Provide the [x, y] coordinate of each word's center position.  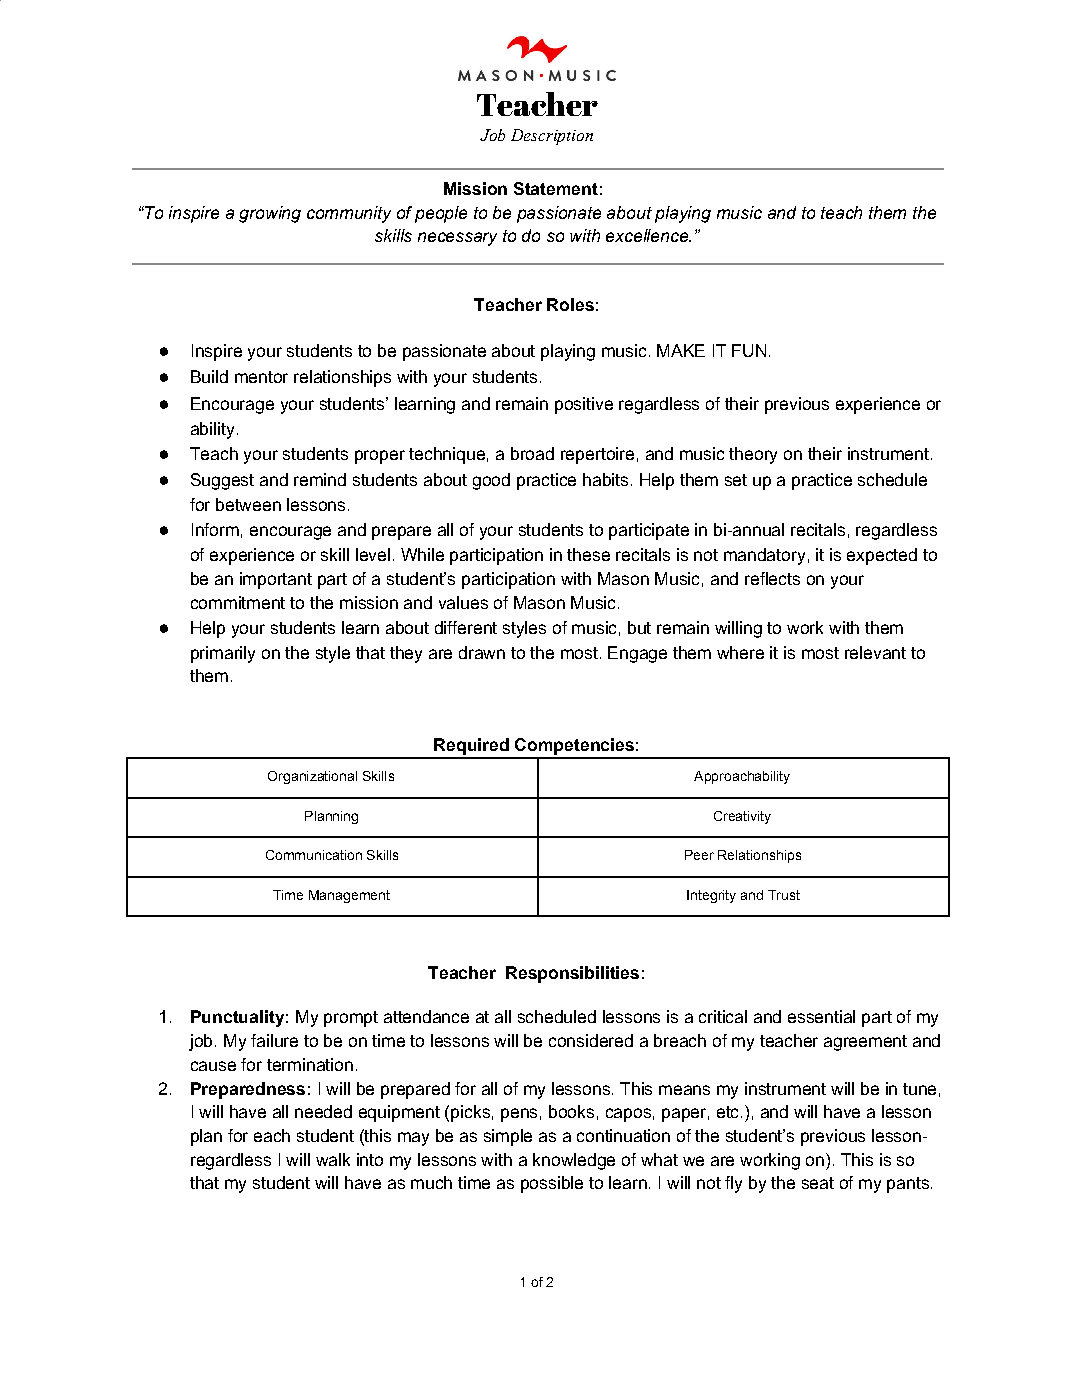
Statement [556, 188]
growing [270, 214]
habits [605, 479]
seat [818, 1183]
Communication [314, 855]
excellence [648, 235]
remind [320, 479]
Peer [699, 855]
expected [882, 556]
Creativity [742, 817]
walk [333, 1159]
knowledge [574, 1161]
